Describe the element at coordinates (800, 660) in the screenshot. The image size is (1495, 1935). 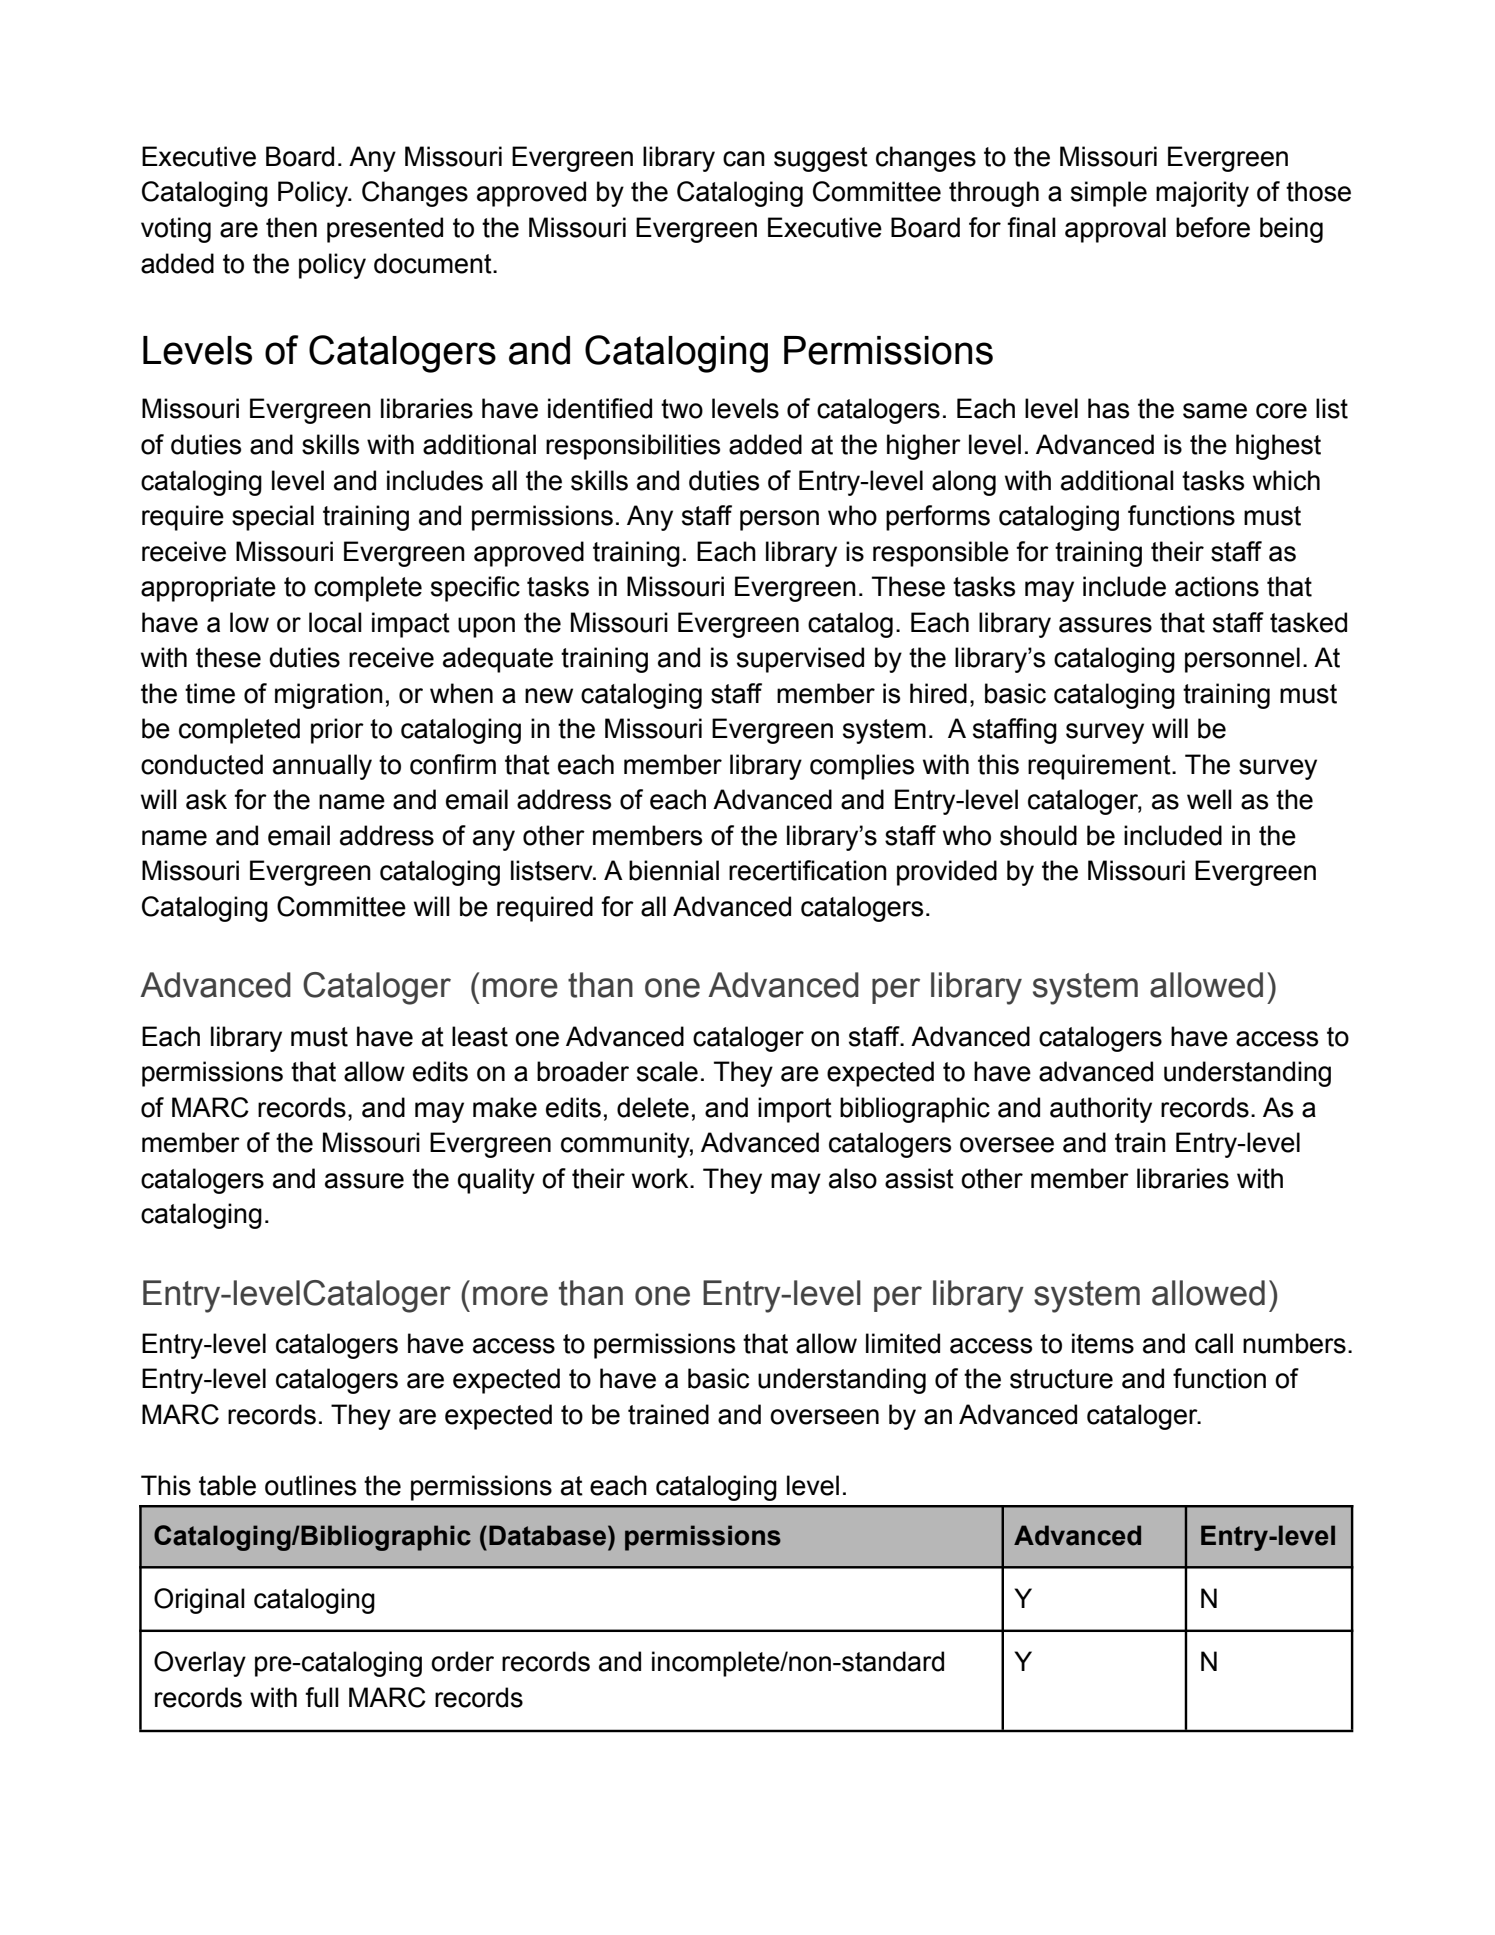
I see `supervised` at that location.
